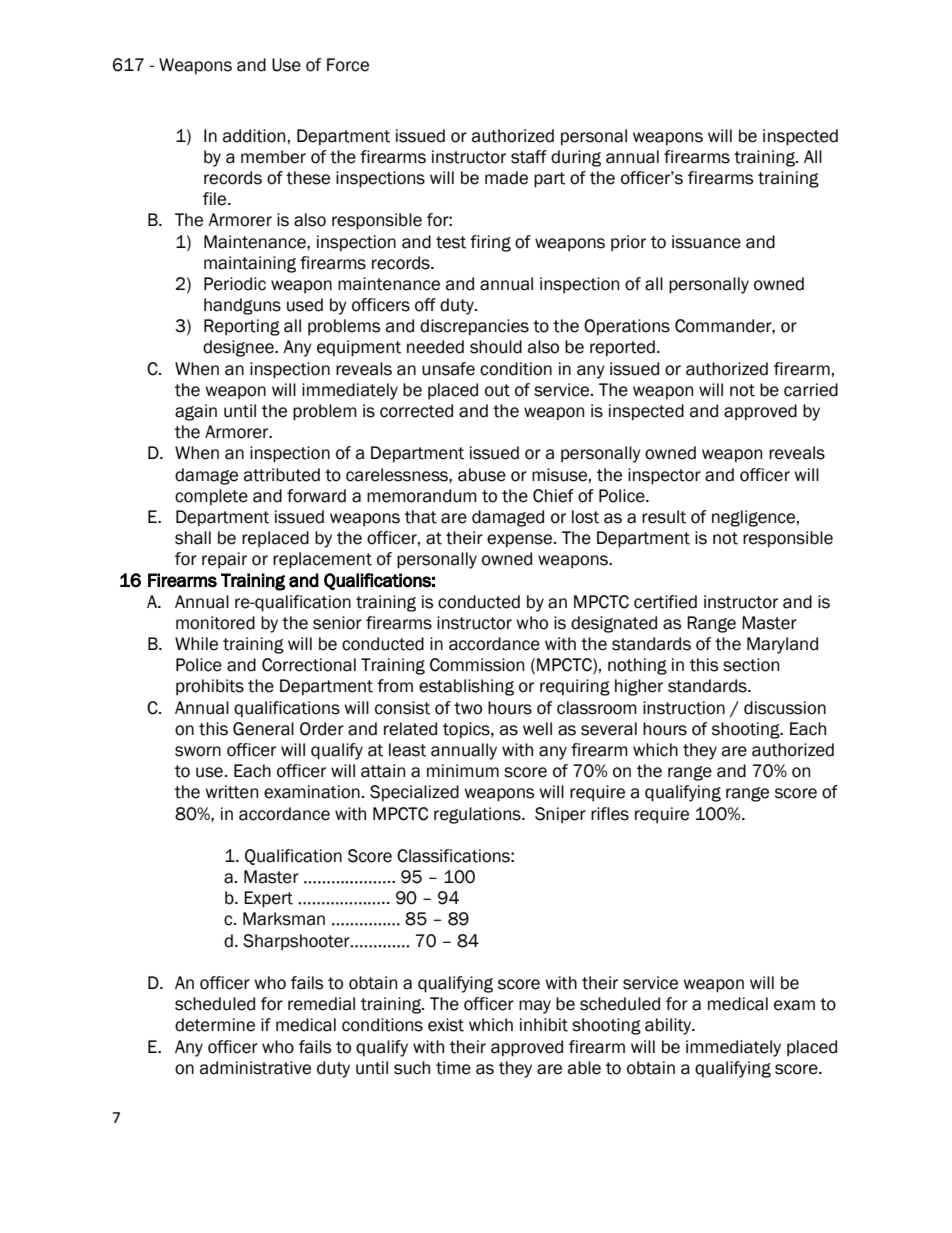 The width and height of the screenshot is (952, 1233). What do you see at coordinates (254, 136) in the screenshot?
I see `addition` at bounding box center [254, 136].
